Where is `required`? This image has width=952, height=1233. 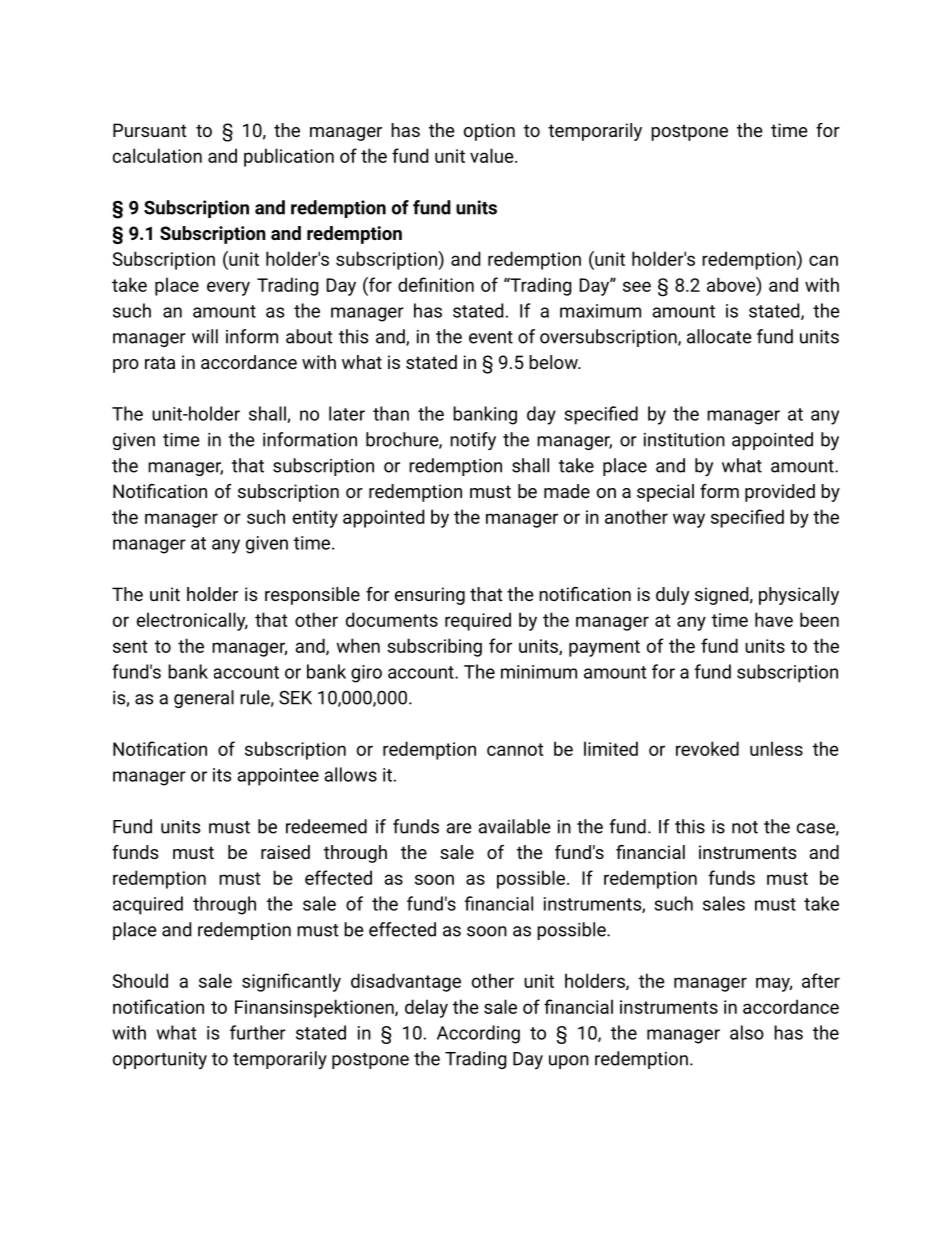 required is located at coordinates (478, 621).
